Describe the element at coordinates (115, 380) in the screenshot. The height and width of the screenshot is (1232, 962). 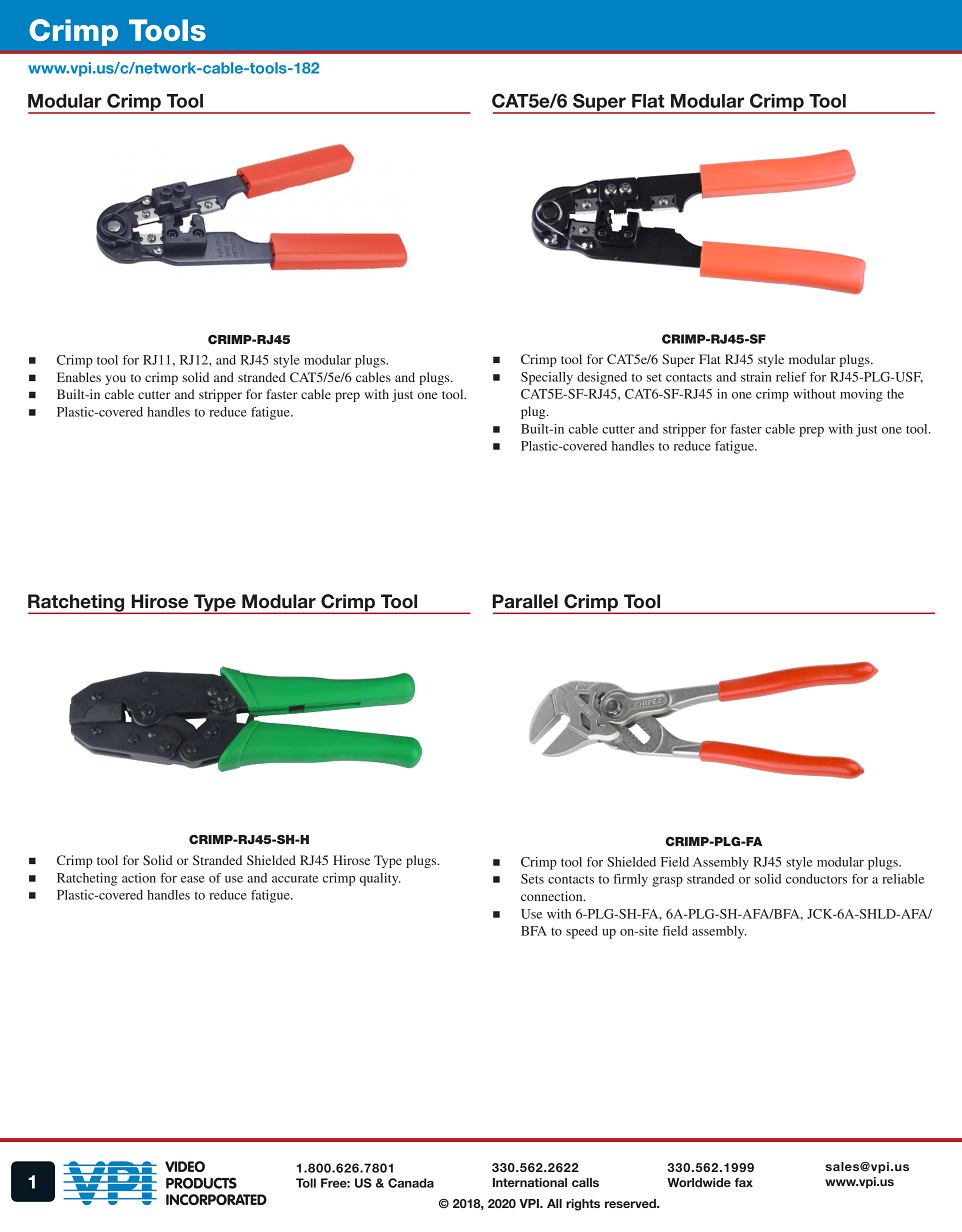
I see `you` at that location.
